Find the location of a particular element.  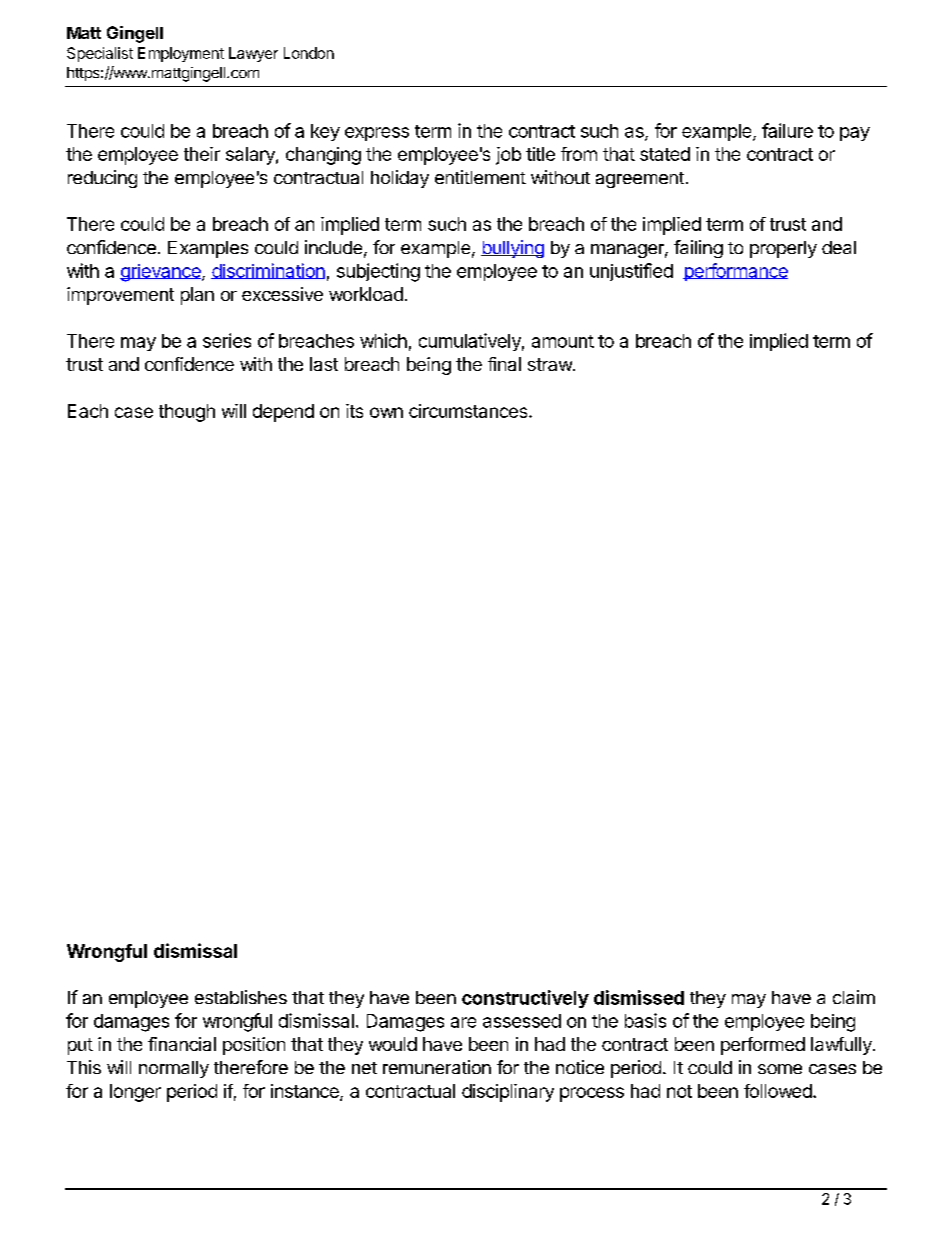

some is located at coordinates (780, 1069).
